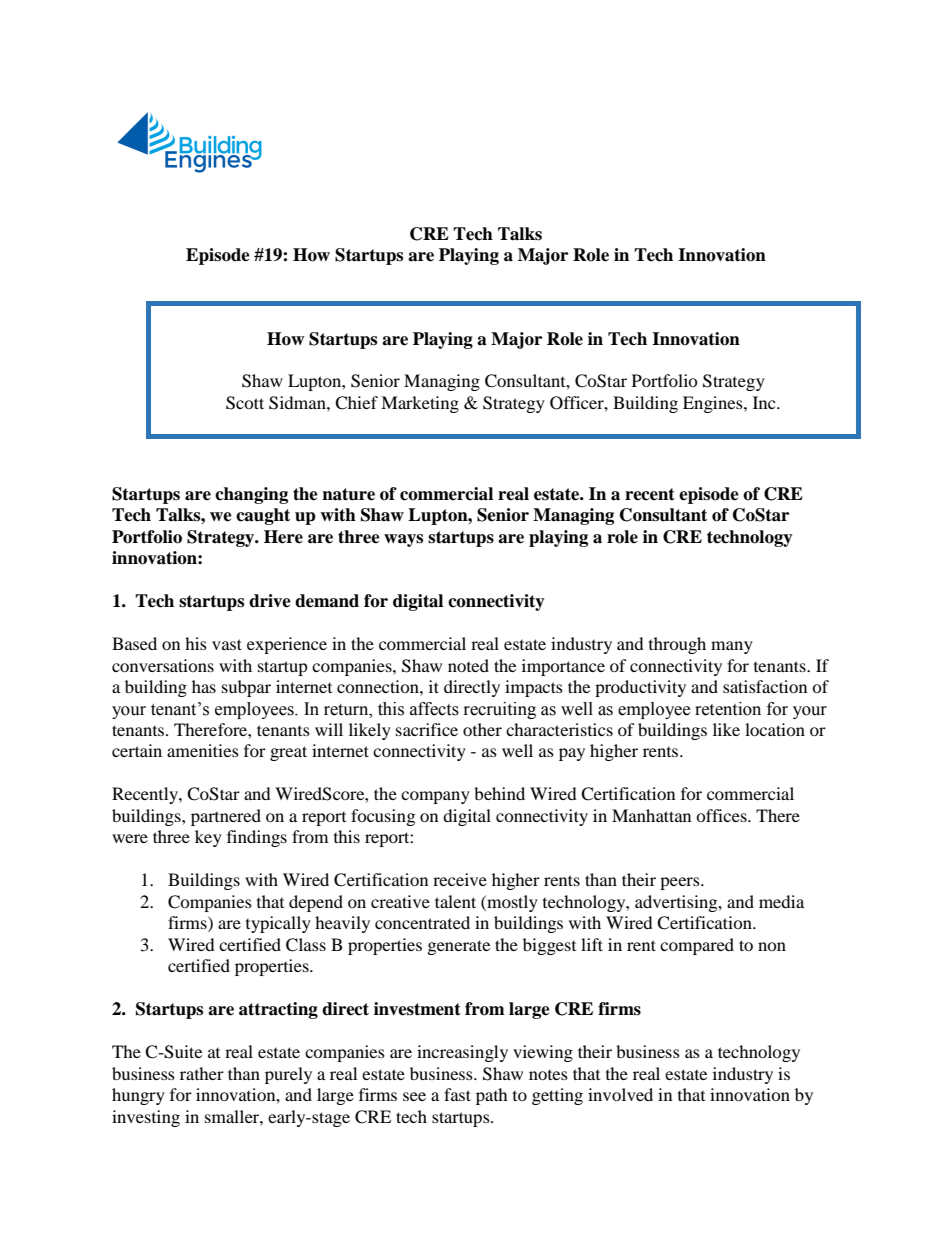 The height and width of the screenshot is (1233, 952). What do you see at coordinates (460, 879) in the screenshot?
I see `receive` at bounding box center [460, 879].
